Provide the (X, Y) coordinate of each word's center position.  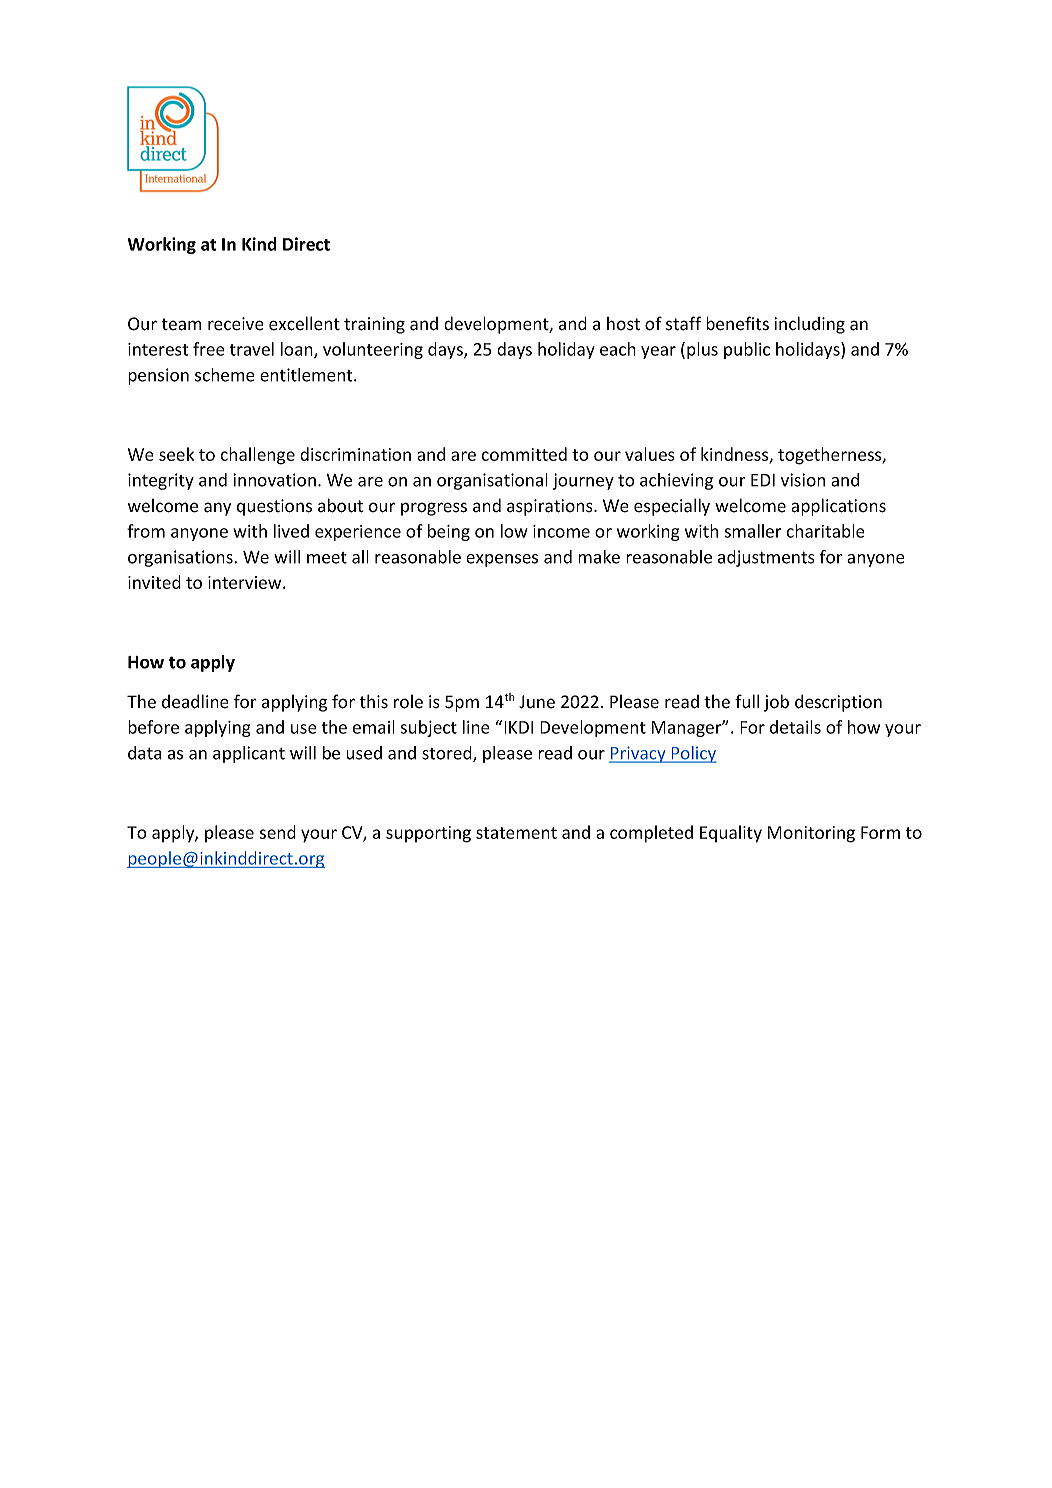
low (514, 531)
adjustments (766, 558)
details (795, 727)
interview (246, 582)
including (809, 325)
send (277, 832)
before (153, 727)
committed (524, 454)
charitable (826, 531)
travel (252, 349)
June (537, 702)
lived (291, 531)
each (618, 349)
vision (803, 480)
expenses (502, 560)
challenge (257, 456)
